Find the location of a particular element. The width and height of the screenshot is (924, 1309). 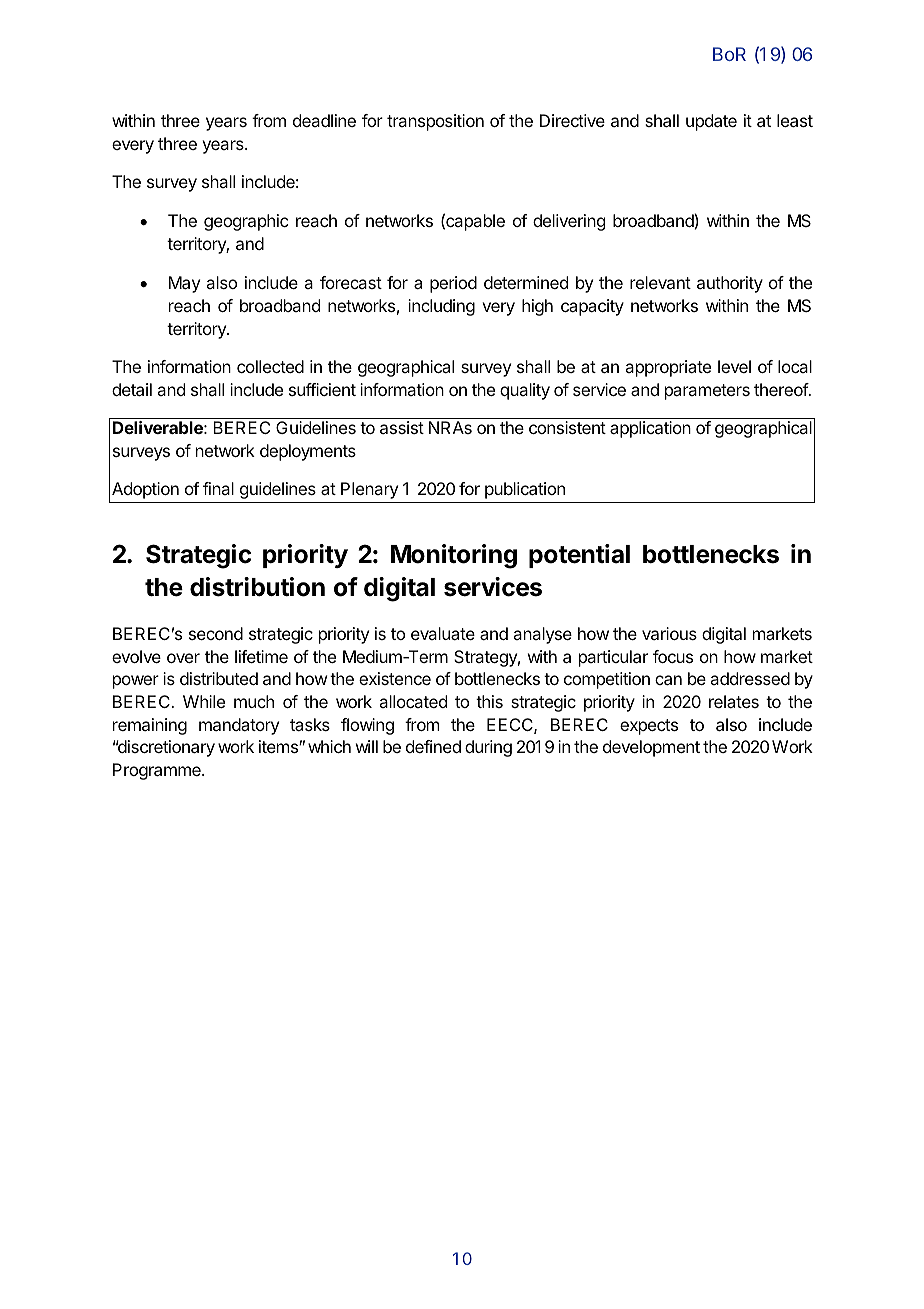

deadline is located at coordinates (324, 120).
